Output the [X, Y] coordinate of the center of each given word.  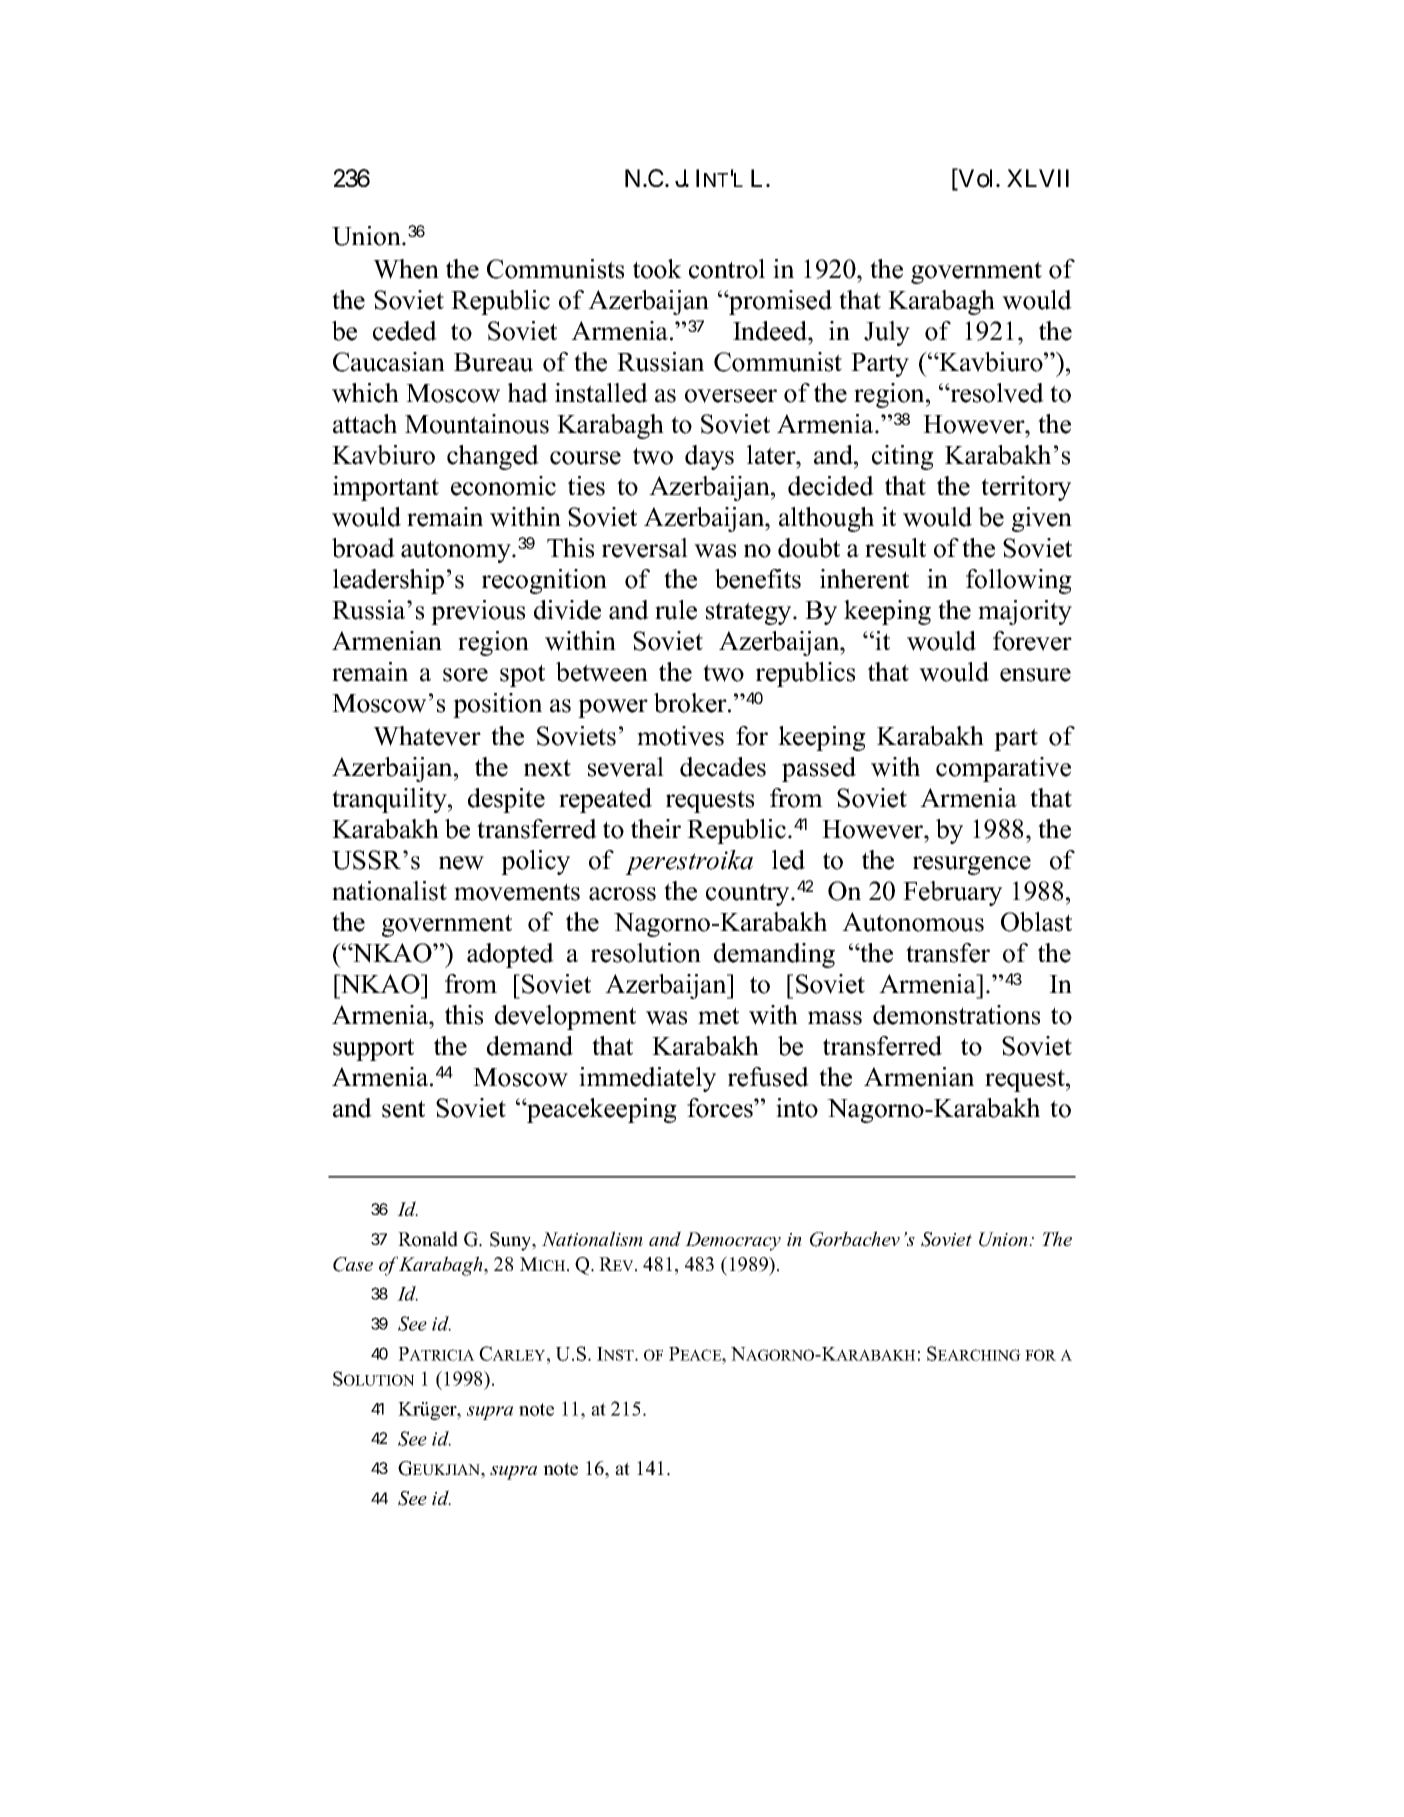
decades [723, 767]
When [406, 269]
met [718, 1016]
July [887, 333]
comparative [1003, 769]
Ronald [428, 1239]
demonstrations [956, 1015]
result [895, 548]
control [727, 269]
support [373, 1049]
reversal [645, 548]
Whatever [427, 736]
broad [363, 548]
